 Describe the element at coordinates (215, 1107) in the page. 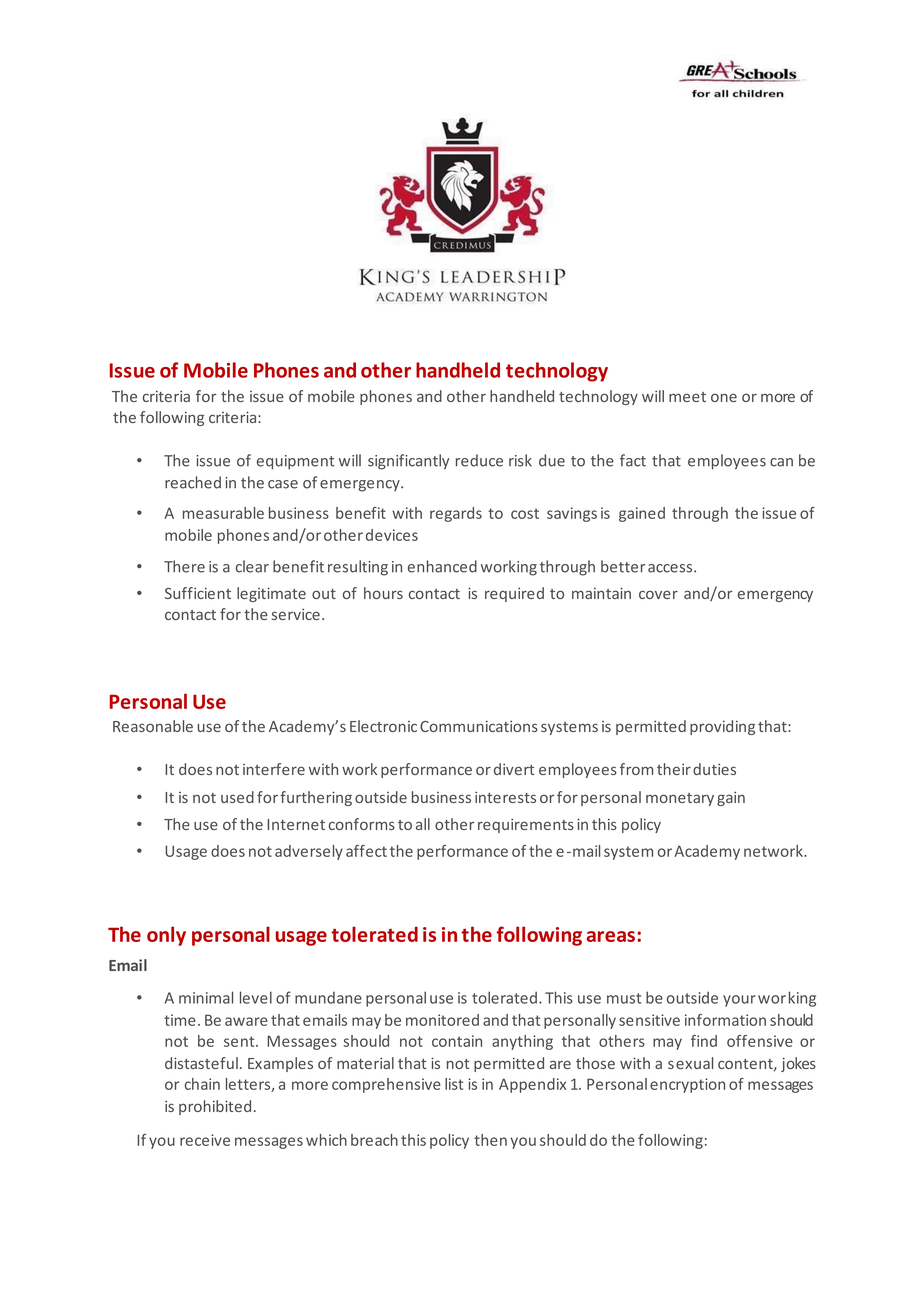

I see `prohibited` at that location.
